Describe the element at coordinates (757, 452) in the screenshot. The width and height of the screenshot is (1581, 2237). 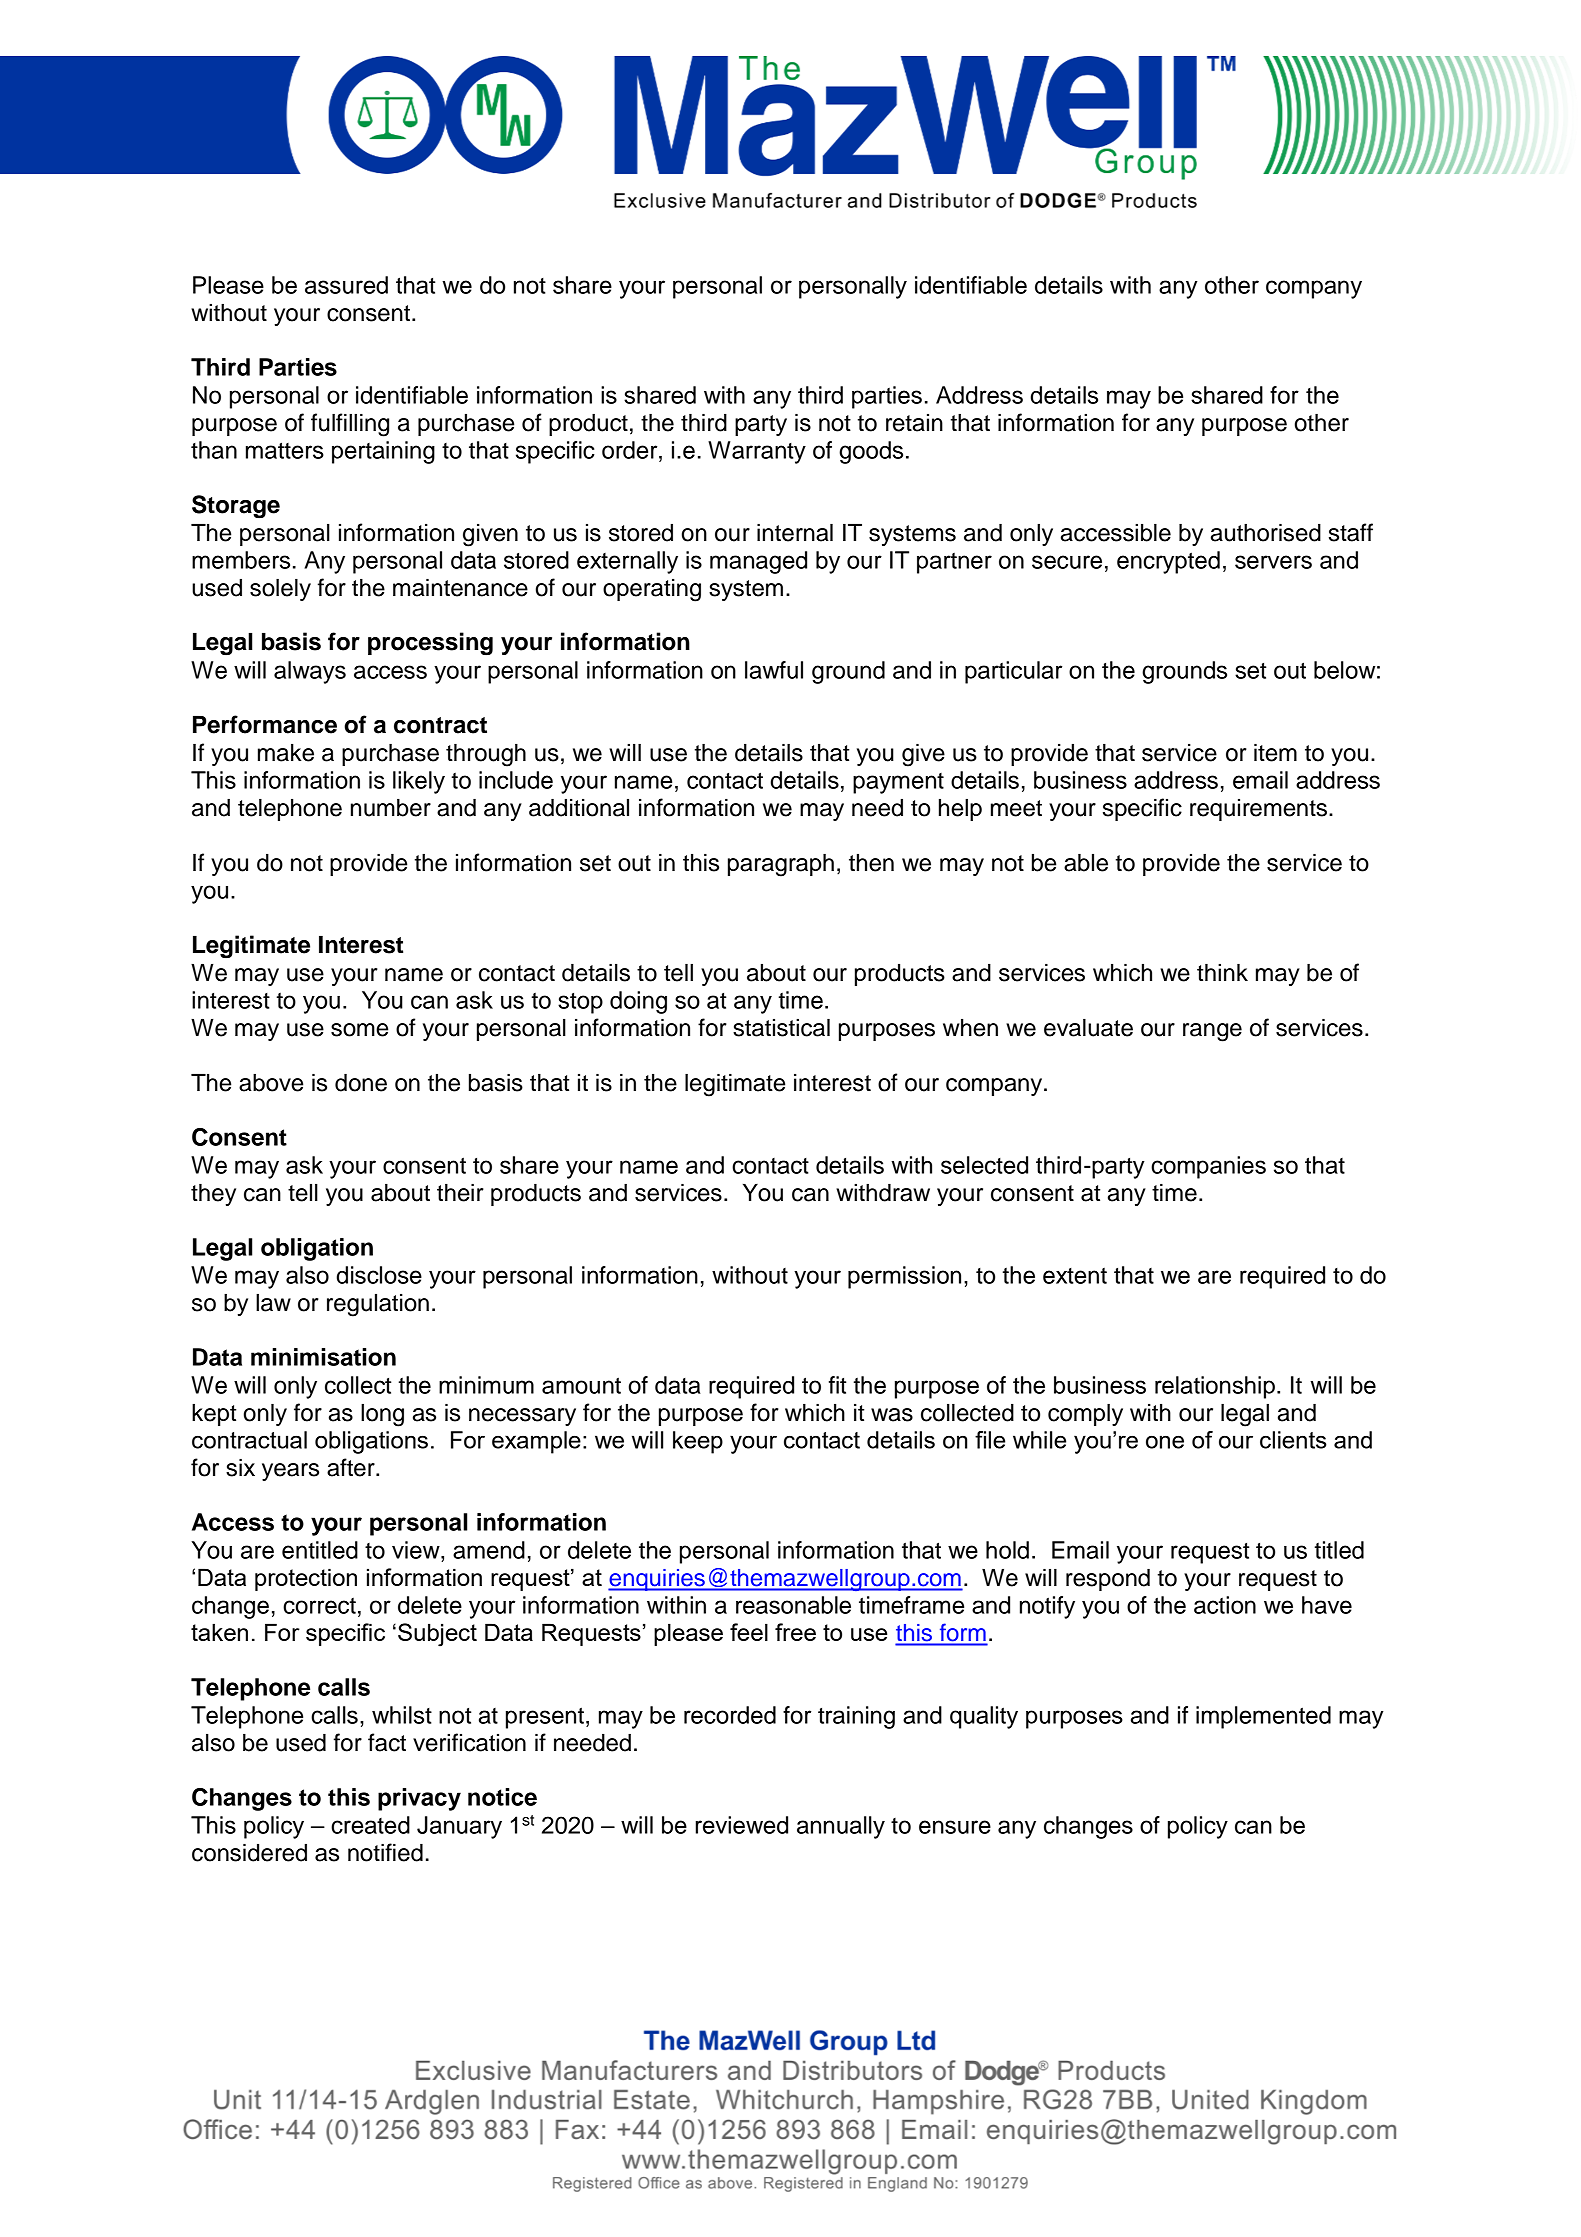
I see `Warranty` at that location.
